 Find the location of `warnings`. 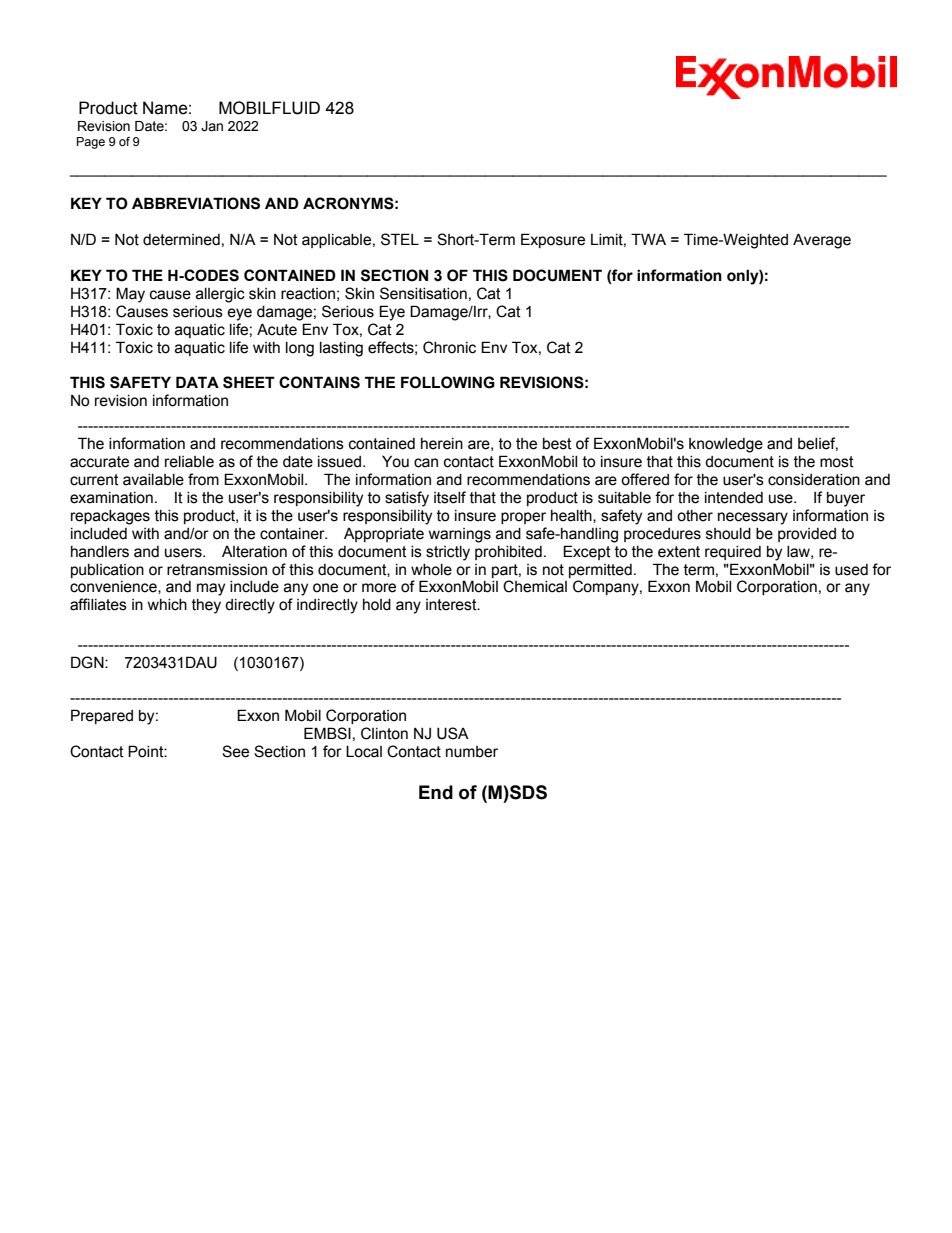

warnings is located at coordinates (460, 535).
